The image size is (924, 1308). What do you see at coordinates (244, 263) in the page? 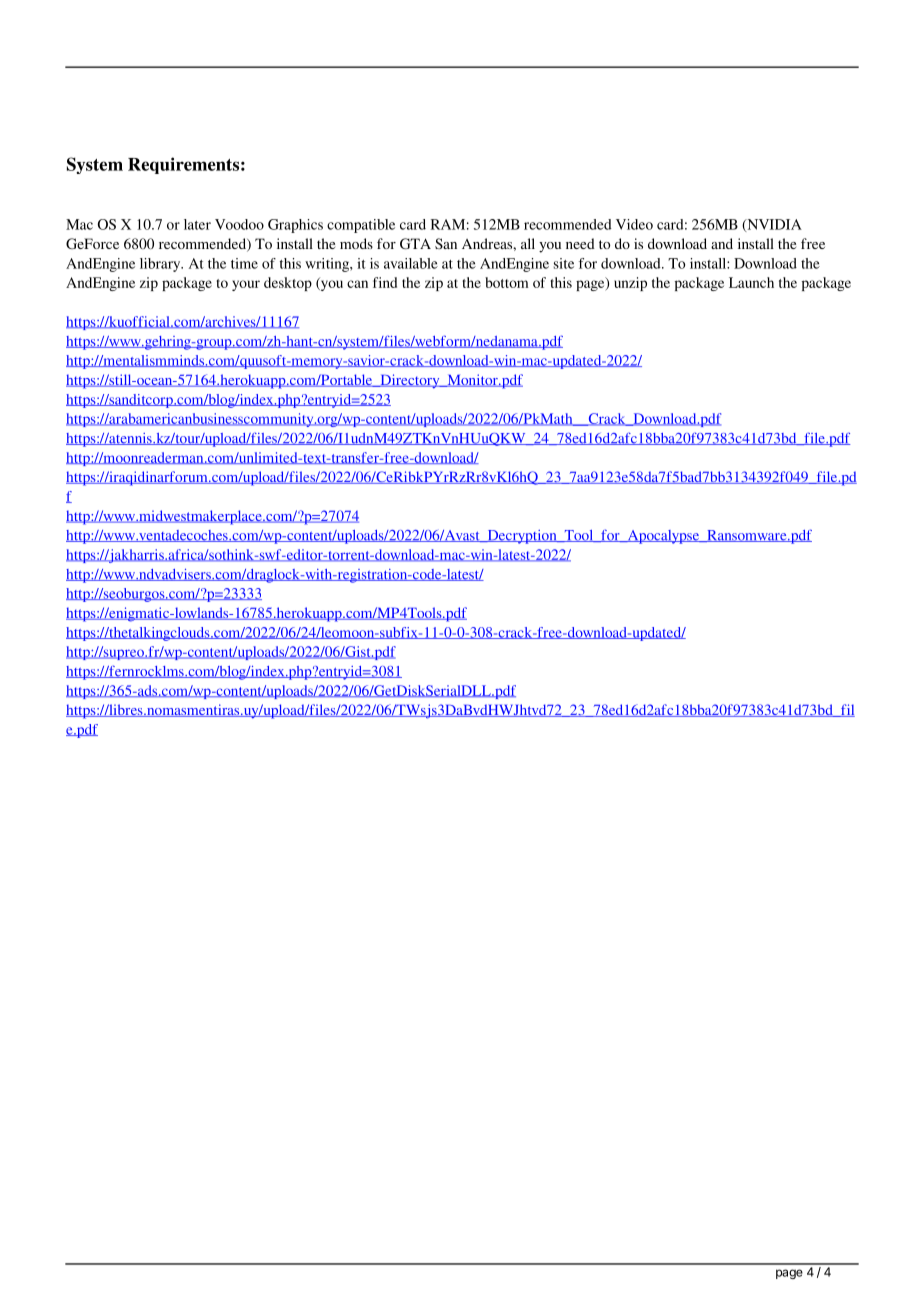
I see `time` at bounding box center [244, 263].
